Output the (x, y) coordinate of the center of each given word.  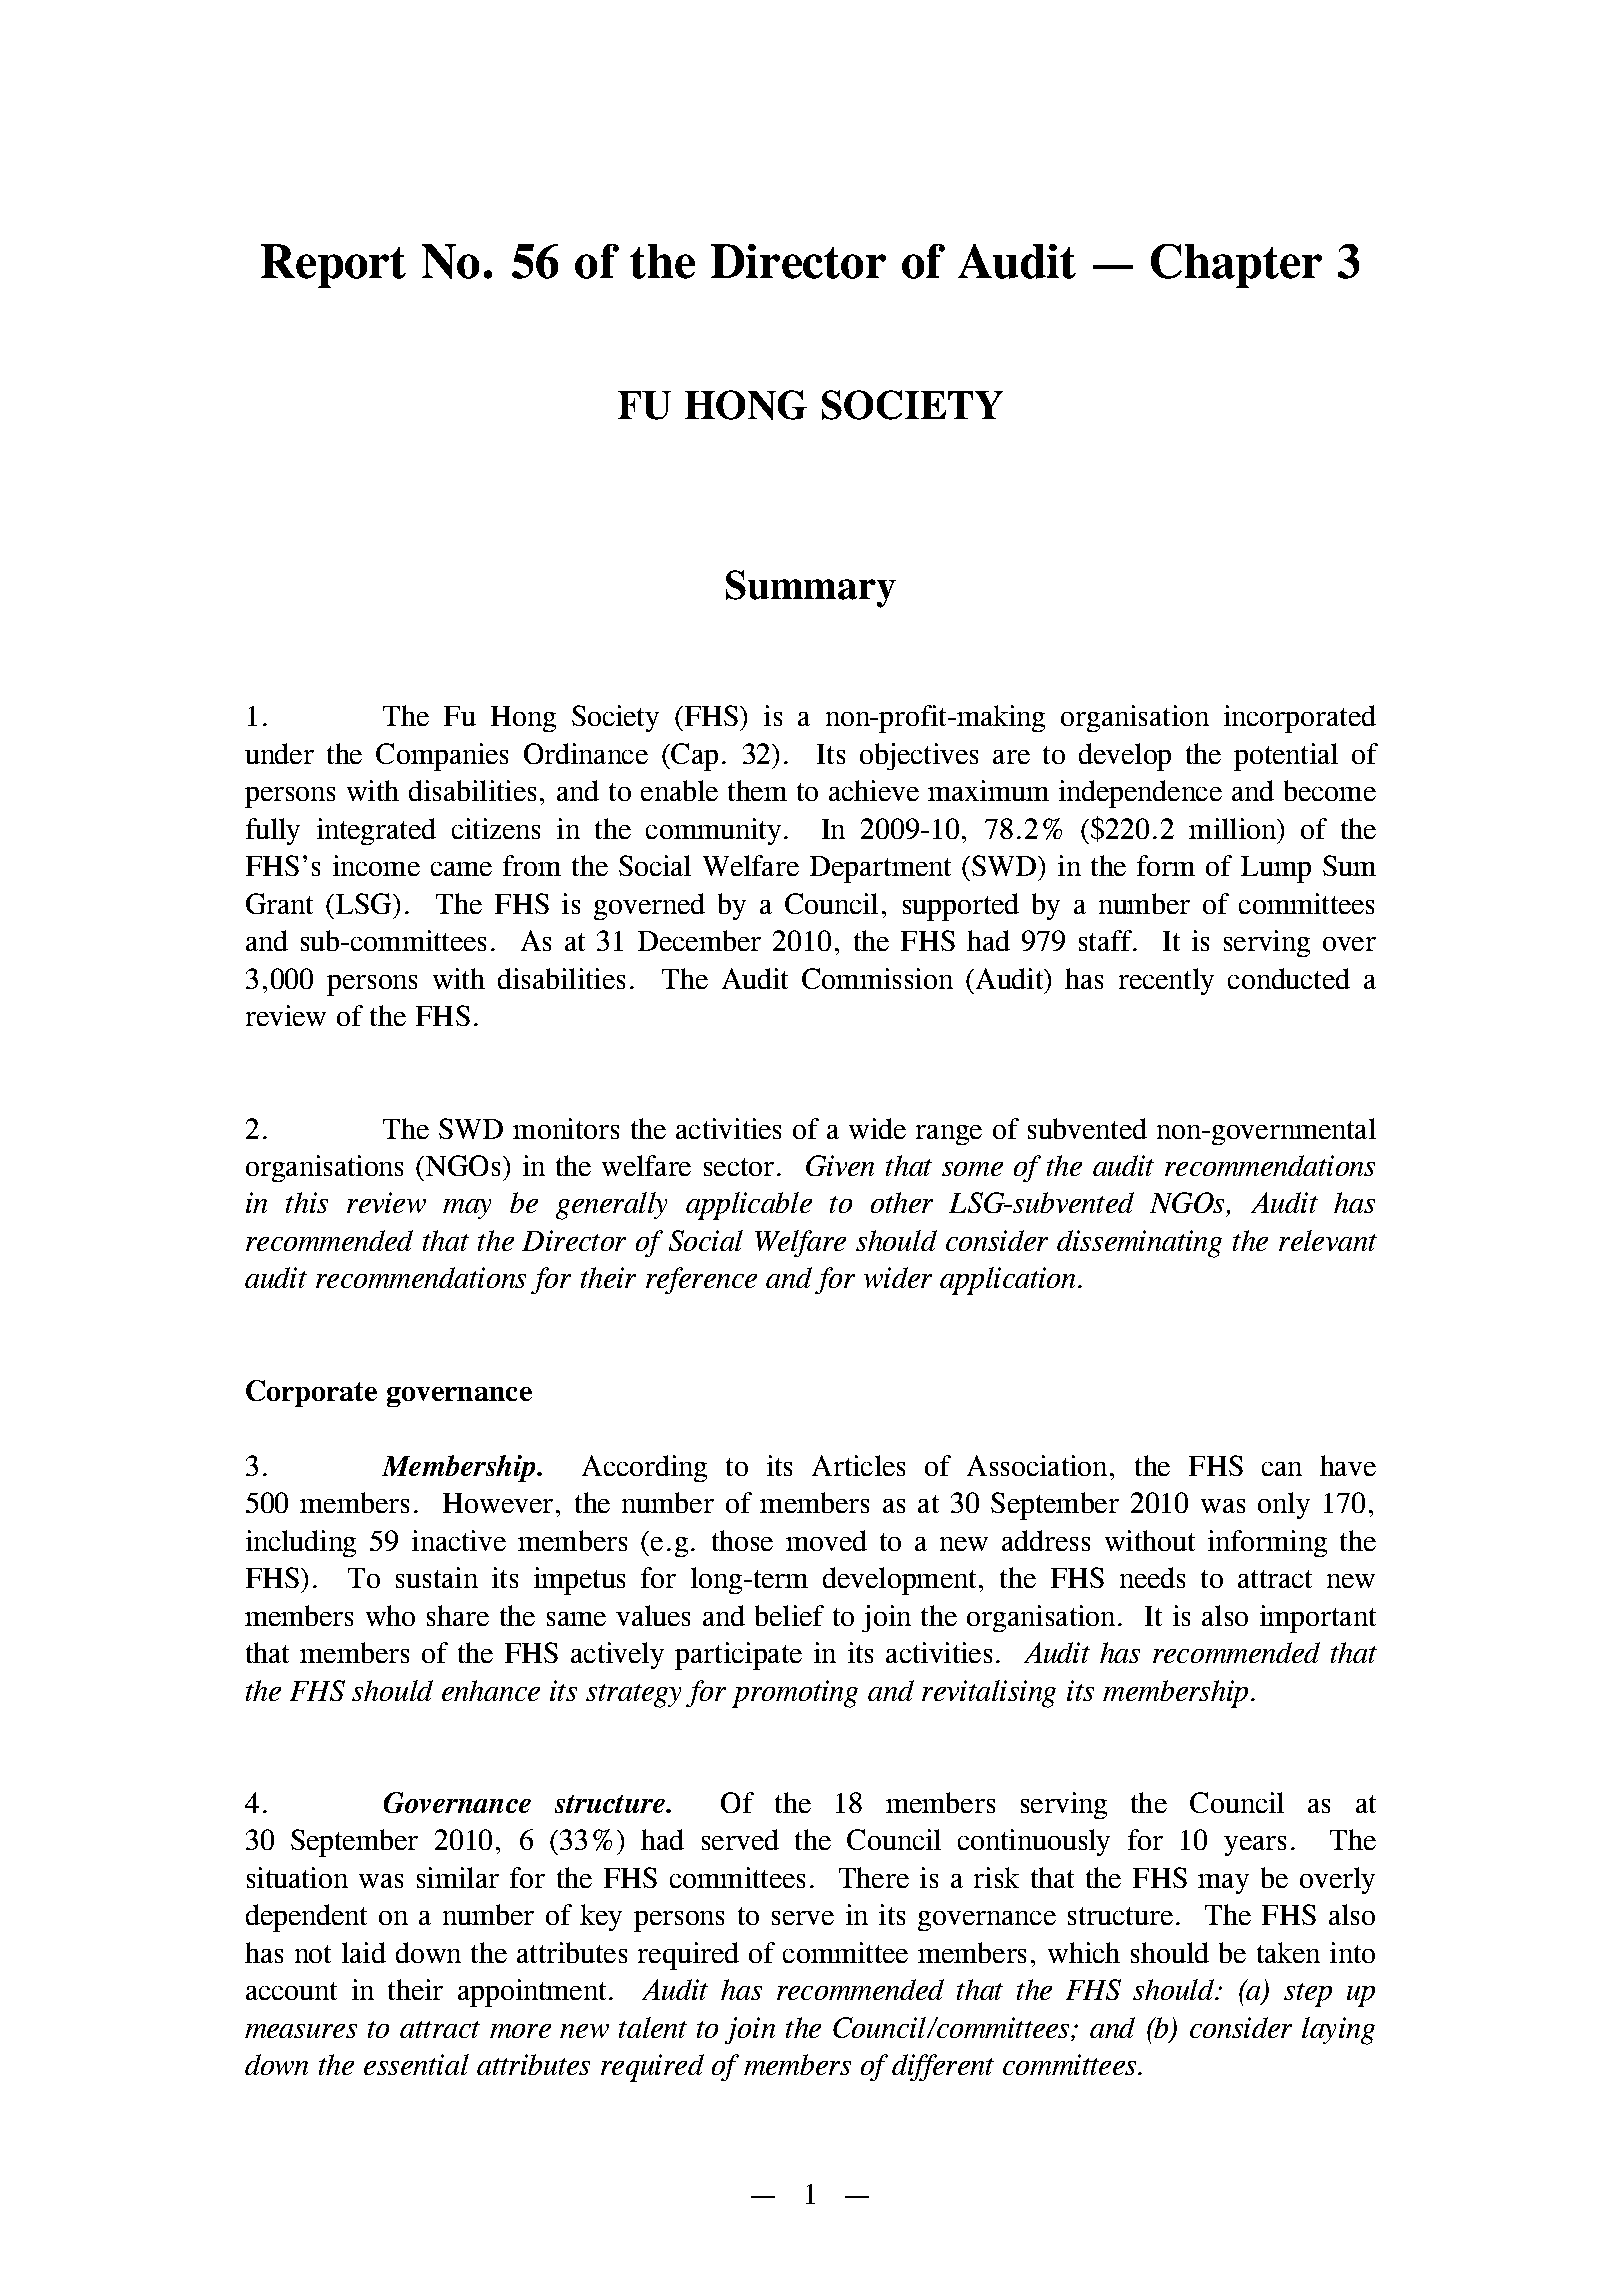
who (390, 1615)
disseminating (1139, 1244)
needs (1152, 1577)
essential (416, 2064)
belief (789, 1615)
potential (1286, 757)
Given (840, 1165)
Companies (442, 757)
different (943, 2067)
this (307, 1202)
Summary (811, 589)
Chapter (1236, 266)
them (757, 790)
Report (333, 266)
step (1308, 1995)
